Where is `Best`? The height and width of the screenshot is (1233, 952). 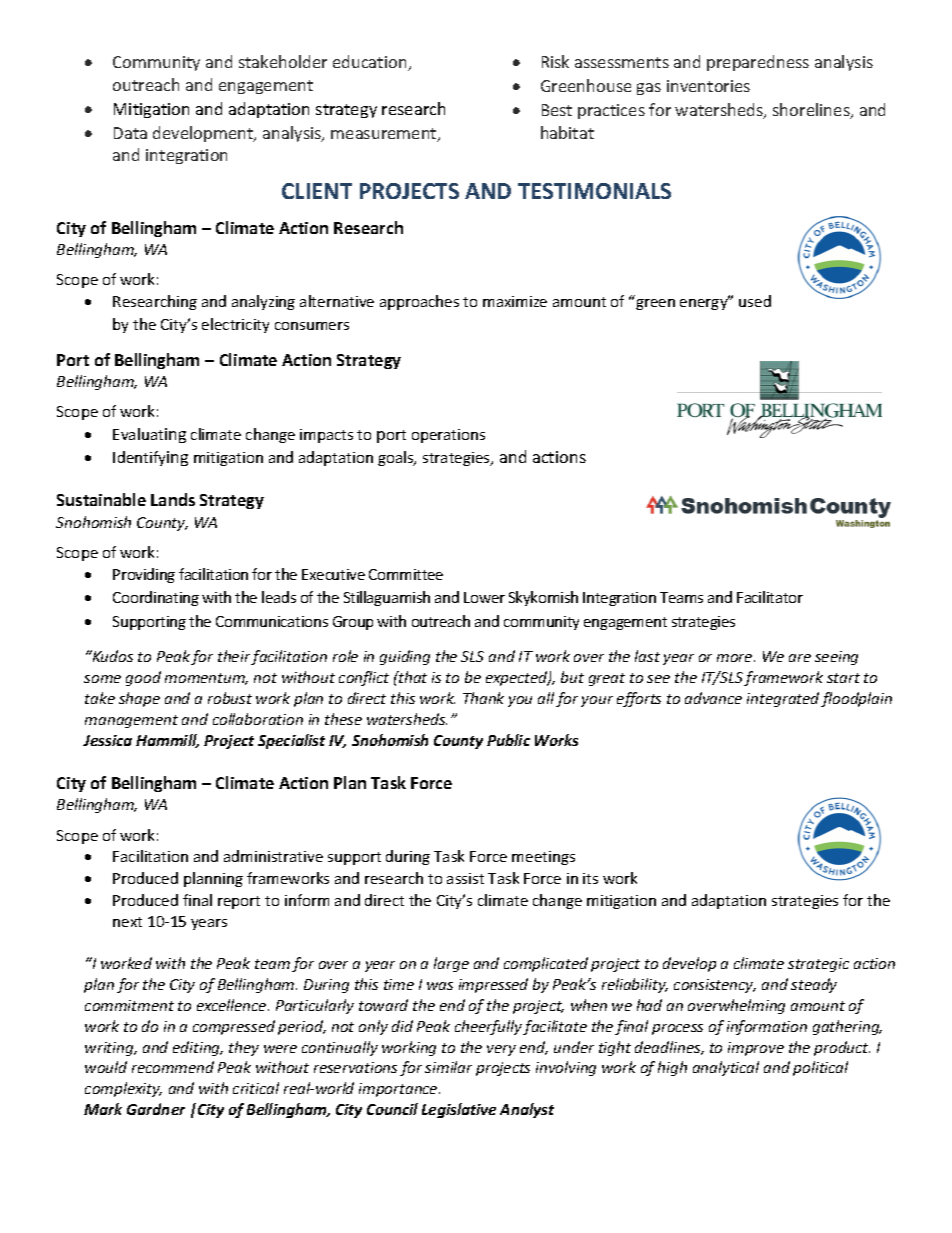
Best is located at coordinates (557, 110).
